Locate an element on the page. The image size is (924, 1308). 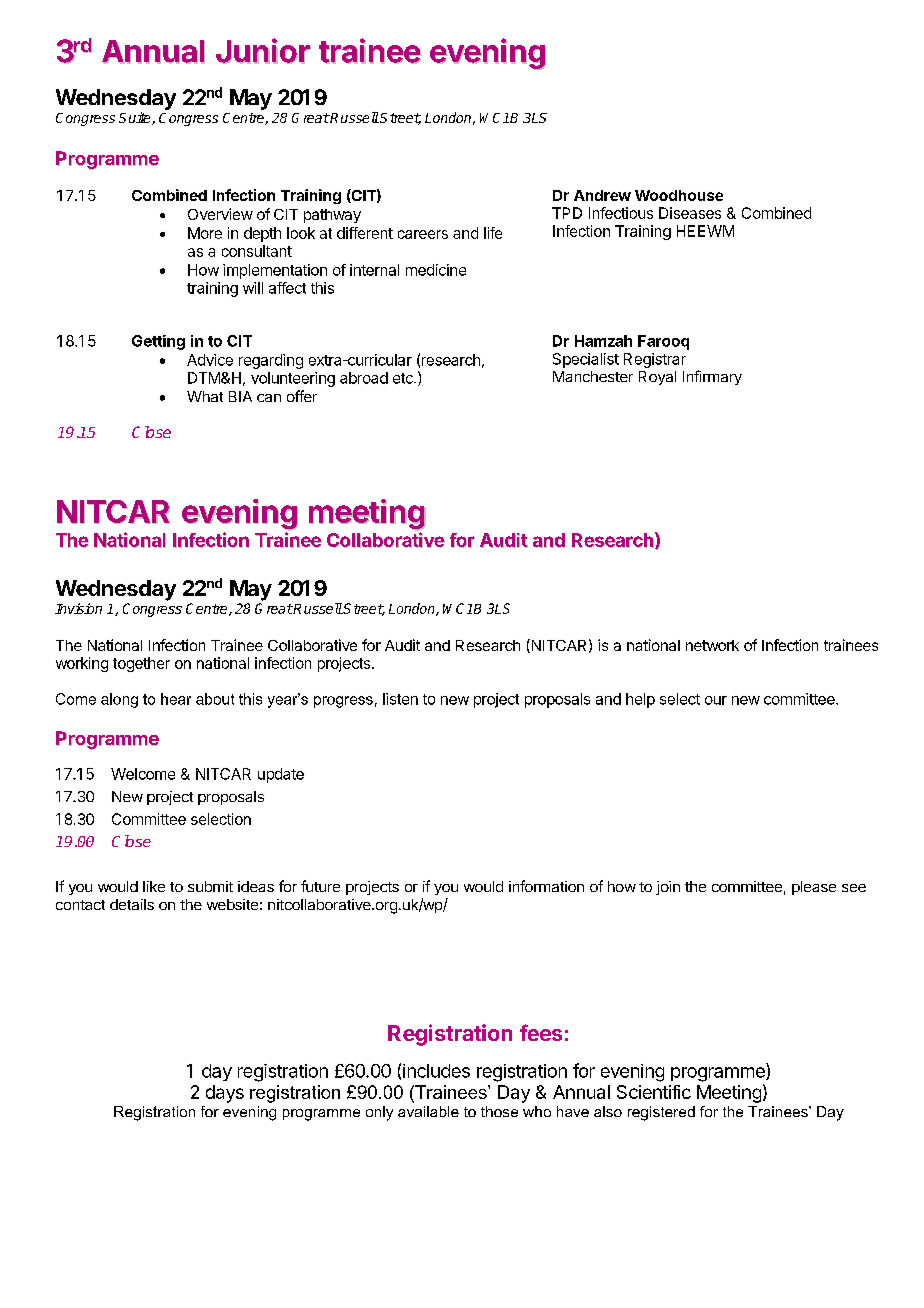
includes is located at coordinates (436, 1071).
